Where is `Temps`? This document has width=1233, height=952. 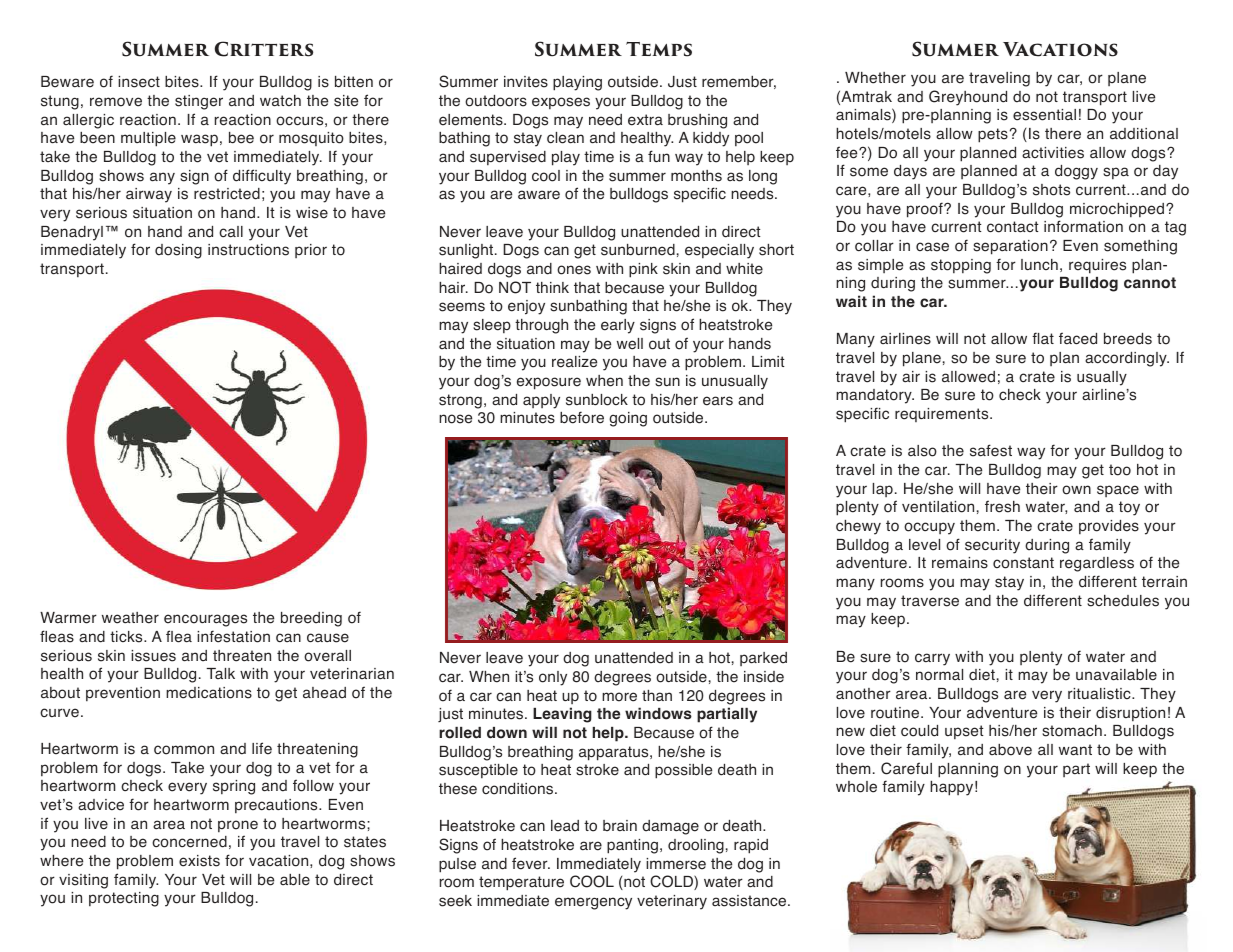
Temps is located at coordinates (659, 49).
